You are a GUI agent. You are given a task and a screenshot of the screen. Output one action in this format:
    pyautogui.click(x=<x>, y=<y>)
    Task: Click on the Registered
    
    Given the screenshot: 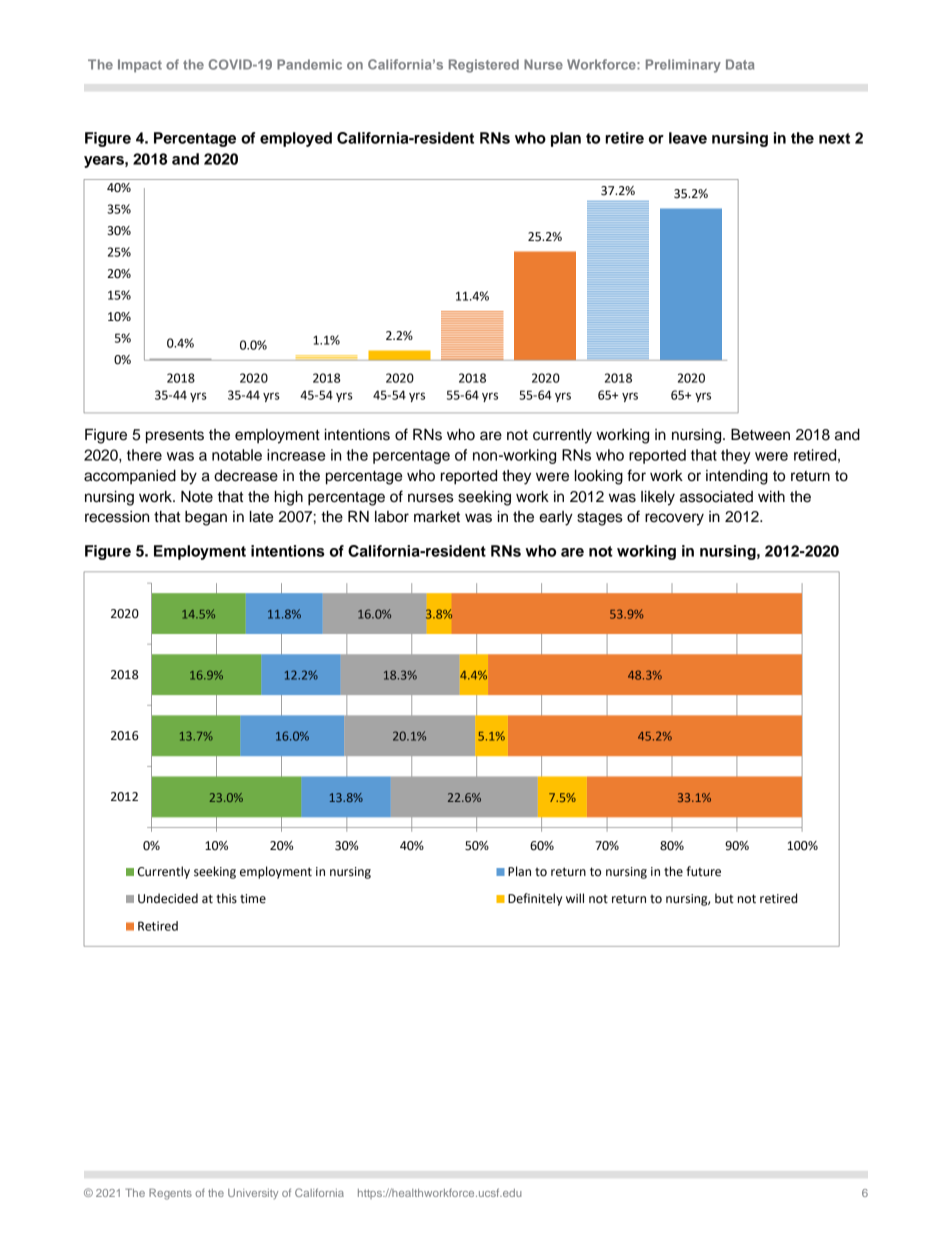 What is the action you would take?
    pyautogui.click(x=484, y=66)
